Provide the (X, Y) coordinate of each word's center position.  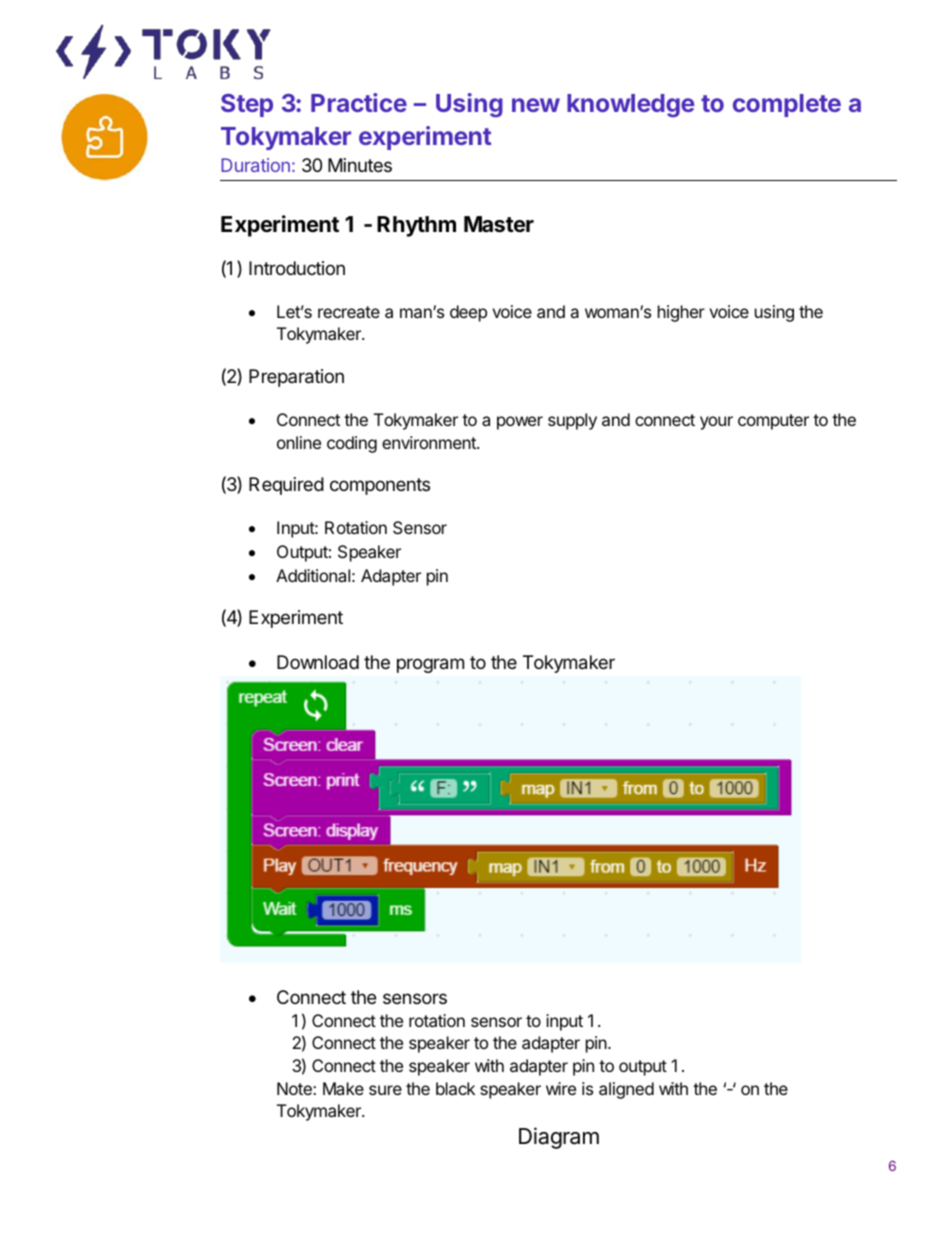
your (716, 423)
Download (318, 662)
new (536, 105)
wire (561, 1088)
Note (295, 1088)
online (299, 442)
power (520, 423)
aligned (626, 1090)
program (430, 665)
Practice (359, 102)
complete (787, 105)
